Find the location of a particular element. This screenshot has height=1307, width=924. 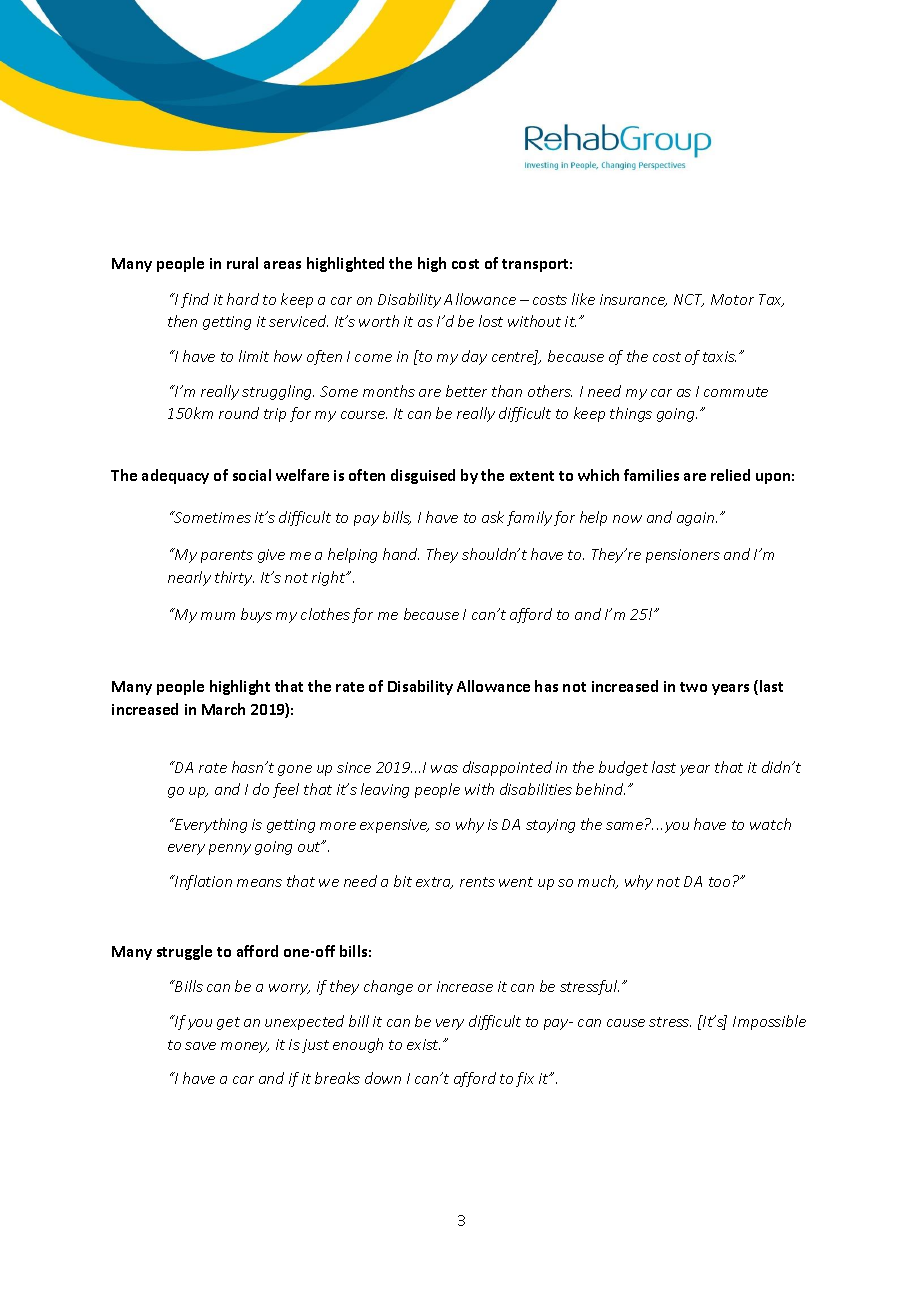

hard is located at coordinates (243, 299).
